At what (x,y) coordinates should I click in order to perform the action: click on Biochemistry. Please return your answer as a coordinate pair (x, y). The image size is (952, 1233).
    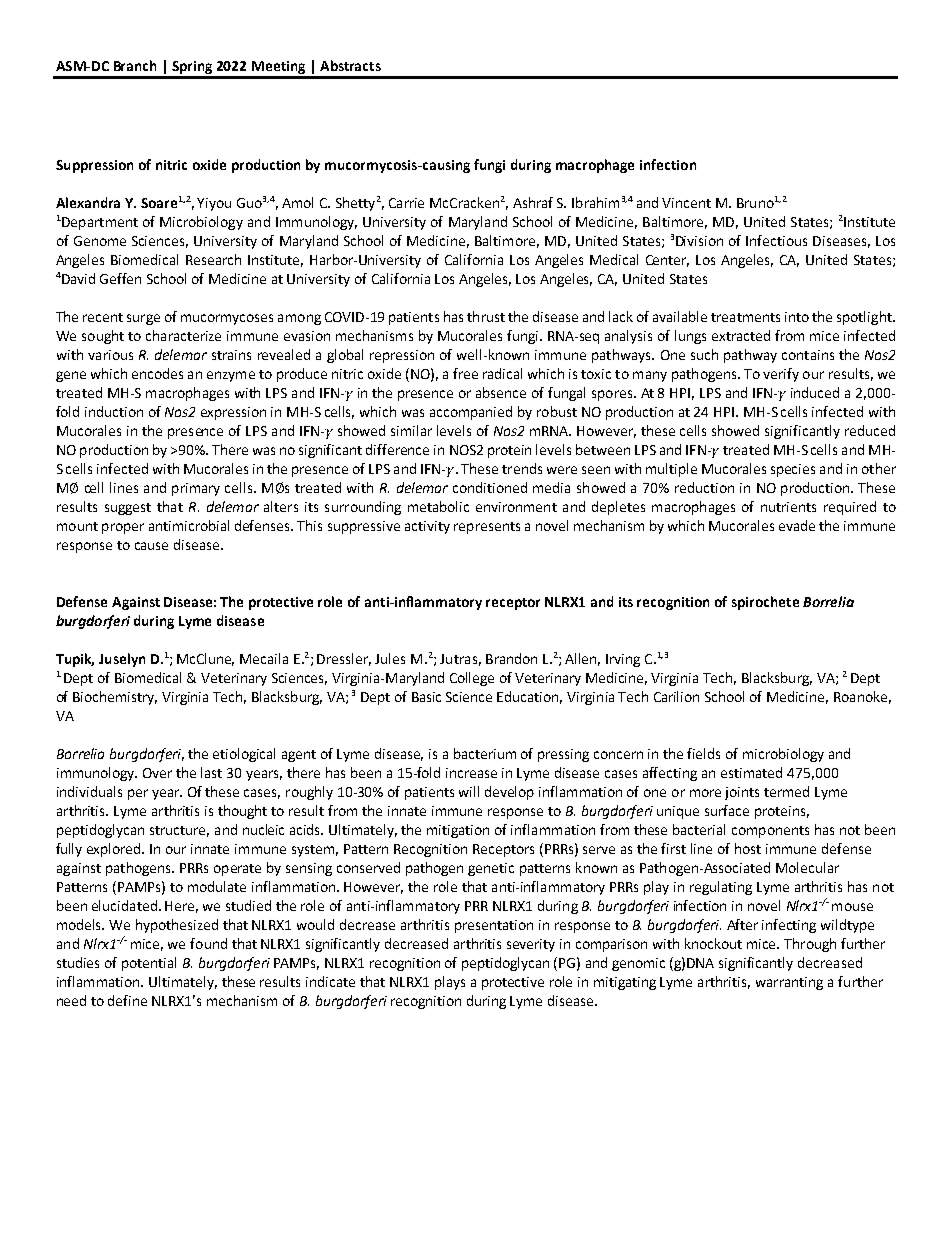
    Looking at the image, I should click on (115, 698).
